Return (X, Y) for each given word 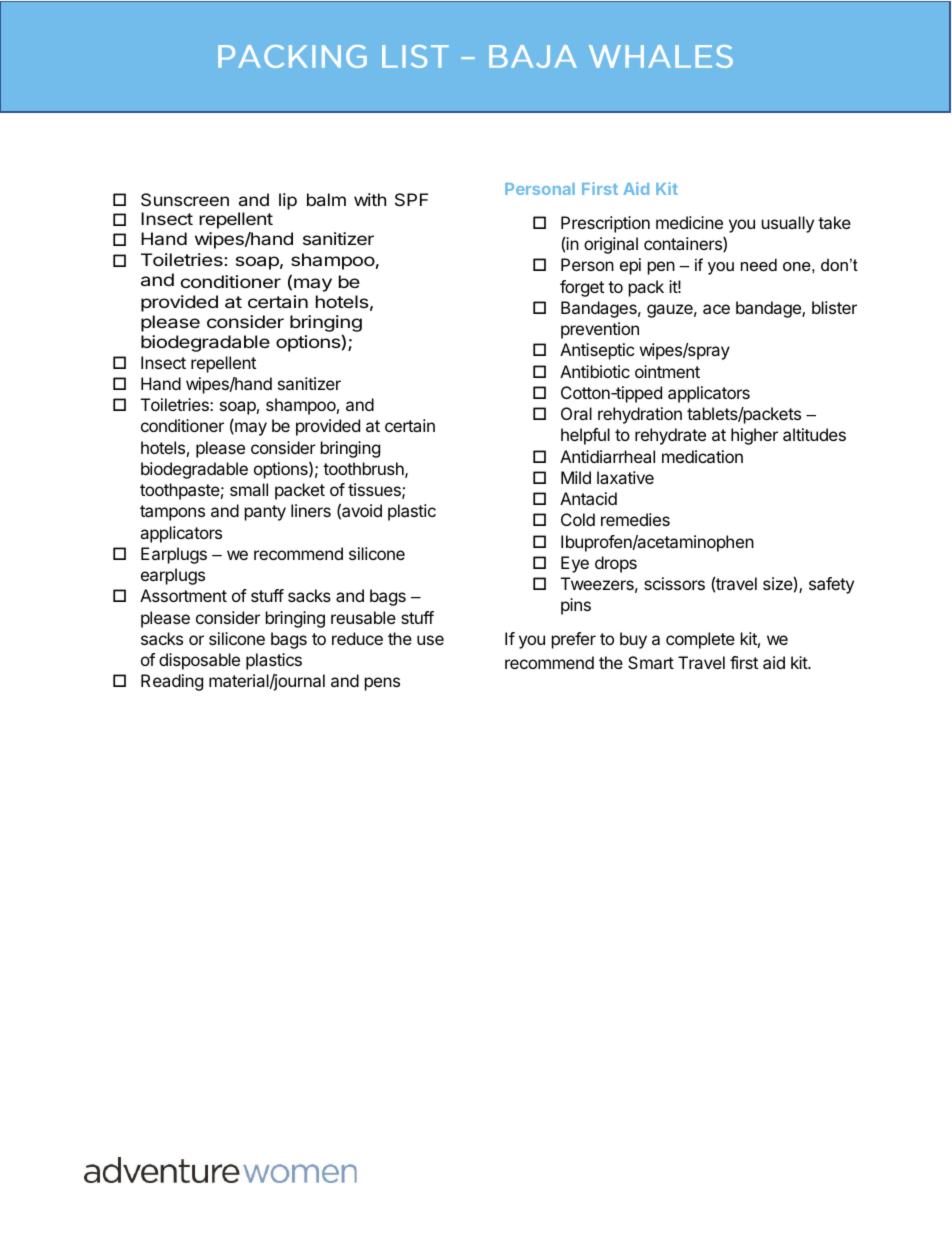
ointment (667, 371)
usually (788, 224)
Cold (578, 519)
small (249, 489)
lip (288, 201)
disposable (199, 661)
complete (700, 640)
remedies (635, 519)
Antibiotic (595, 371)
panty (265, 513)
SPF (411, 199)
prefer (574, 640)
